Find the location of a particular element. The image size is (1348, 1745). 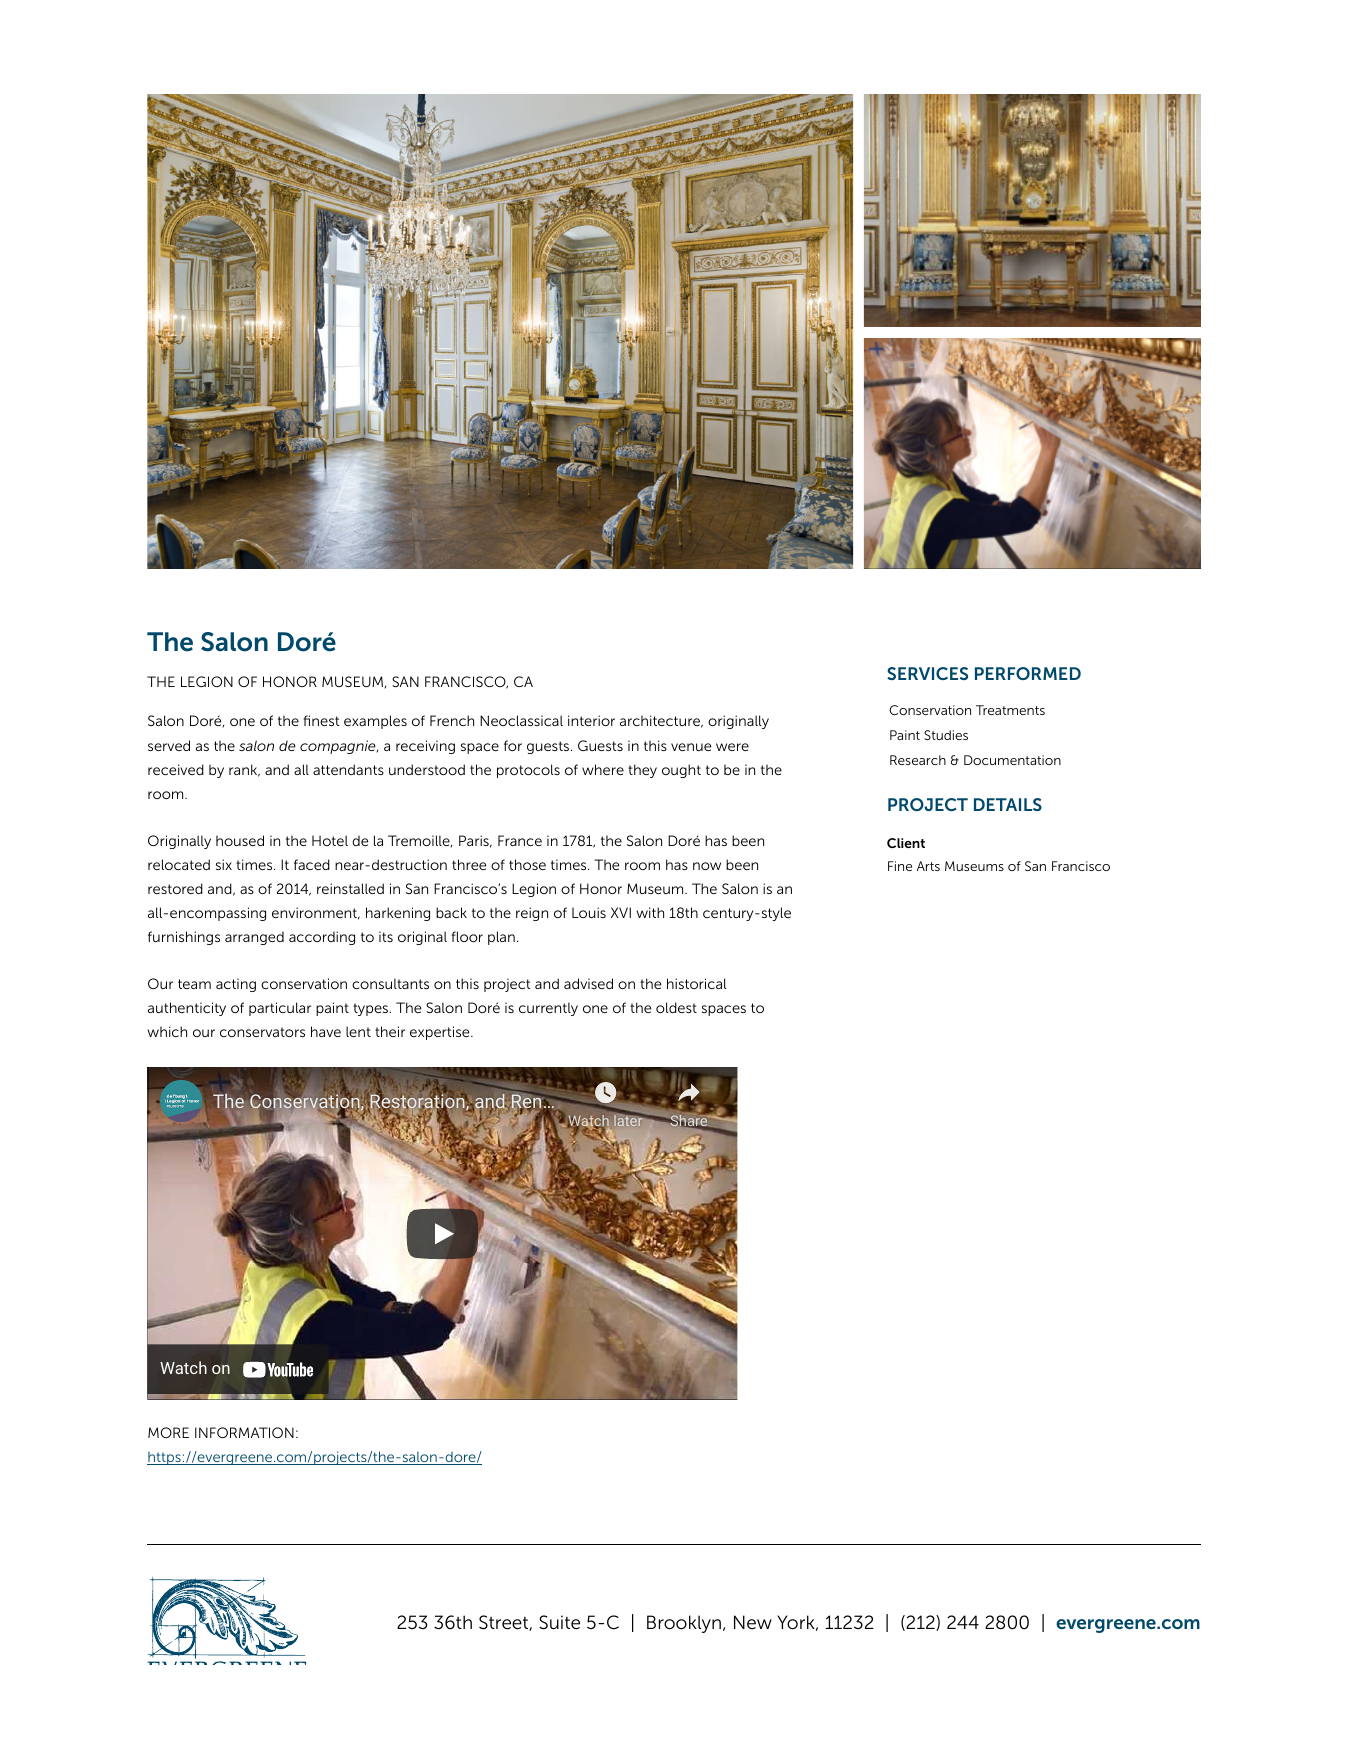

nest is located at coordinates (326, 721).
